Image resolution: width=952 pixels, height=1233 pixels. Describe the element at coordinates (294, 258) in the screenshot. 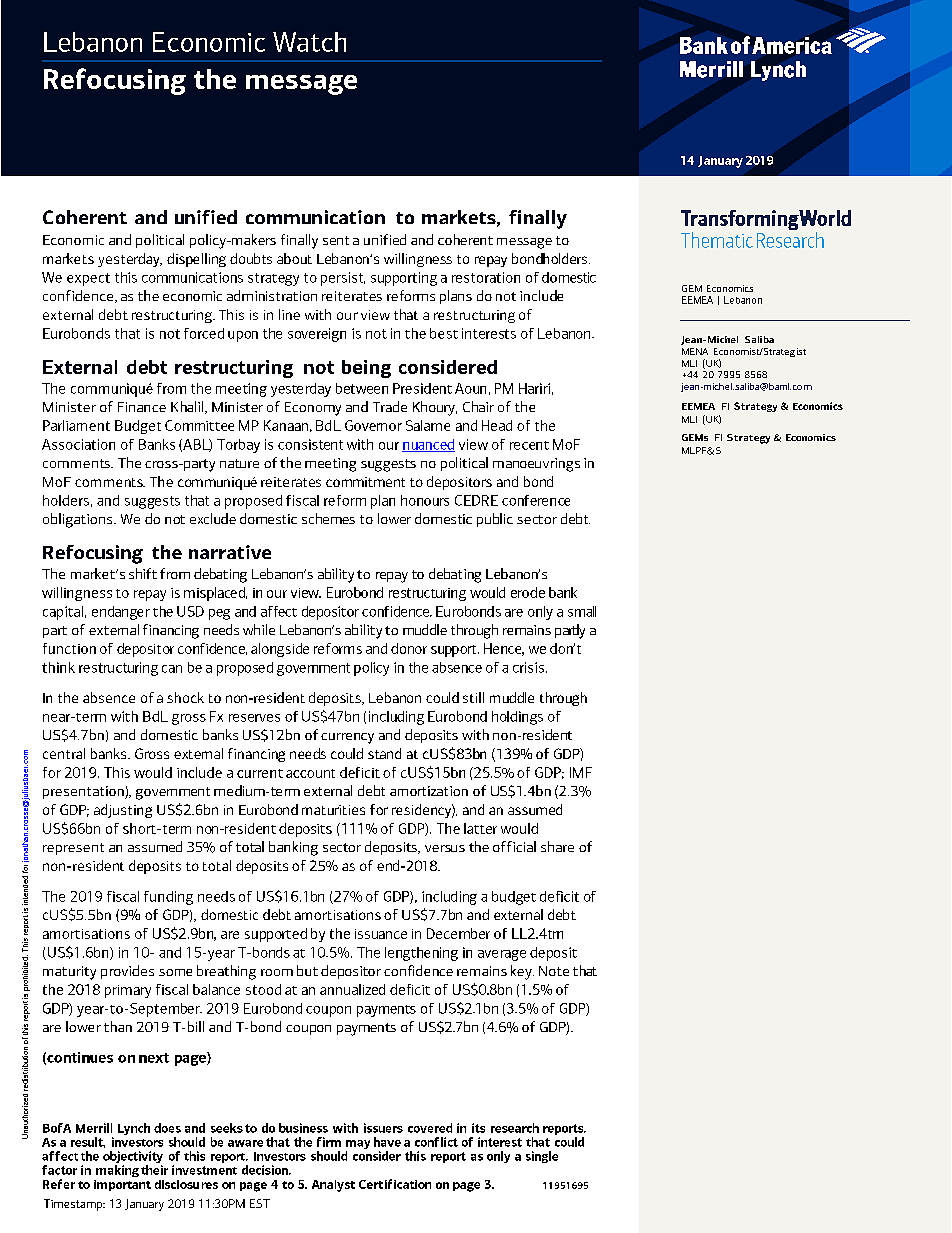

I see `about` at that location.
